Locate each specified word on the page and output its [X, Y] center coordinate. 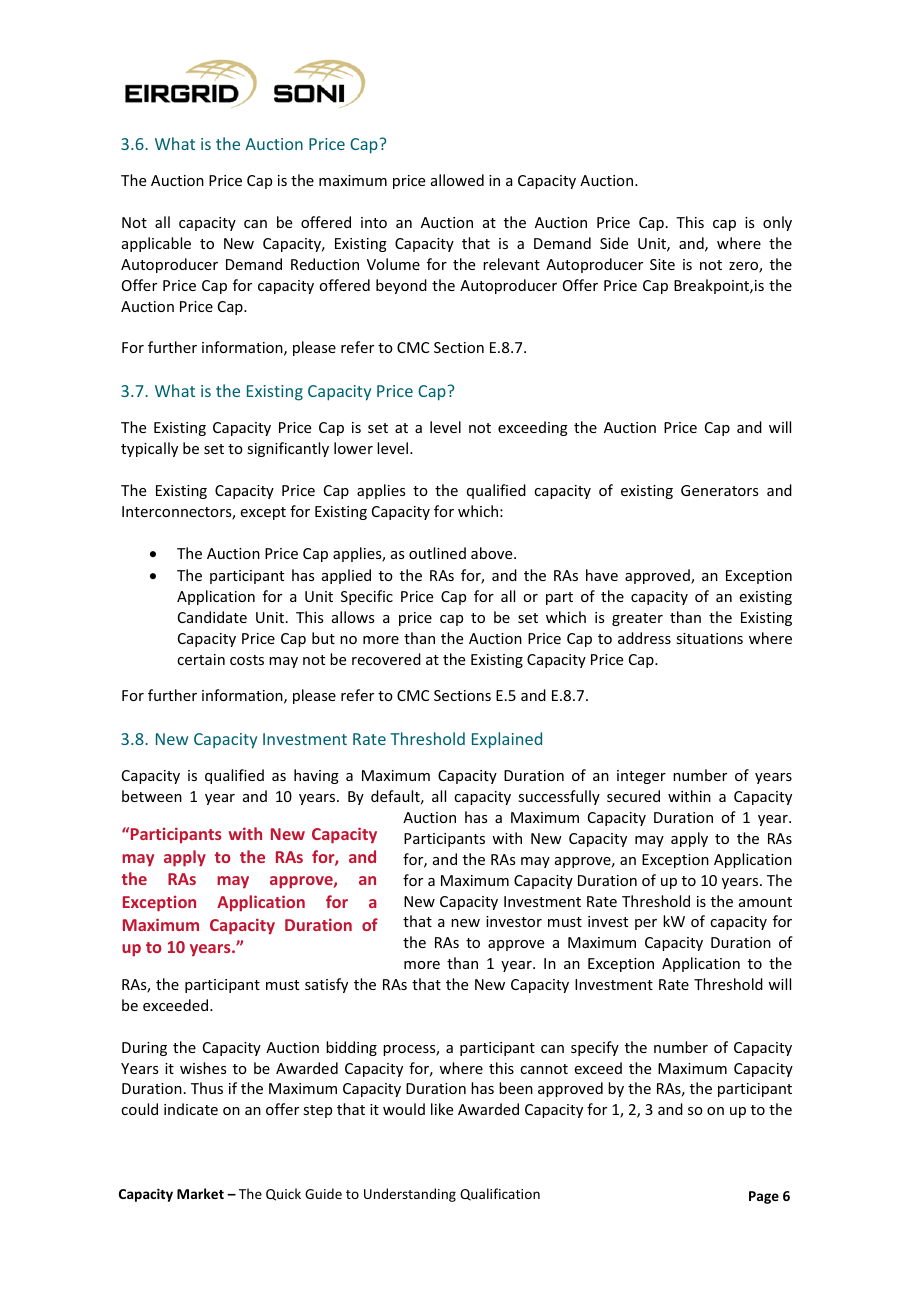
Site [662, 264]
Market [200, 1193]
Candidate [212, 617]
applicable [156, 244]
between [152, 796]
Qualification [500, 1194]
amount [765, 902]
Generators [719, 490]
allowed [457, 180]
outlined [437, 553]
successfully [559, 797]
